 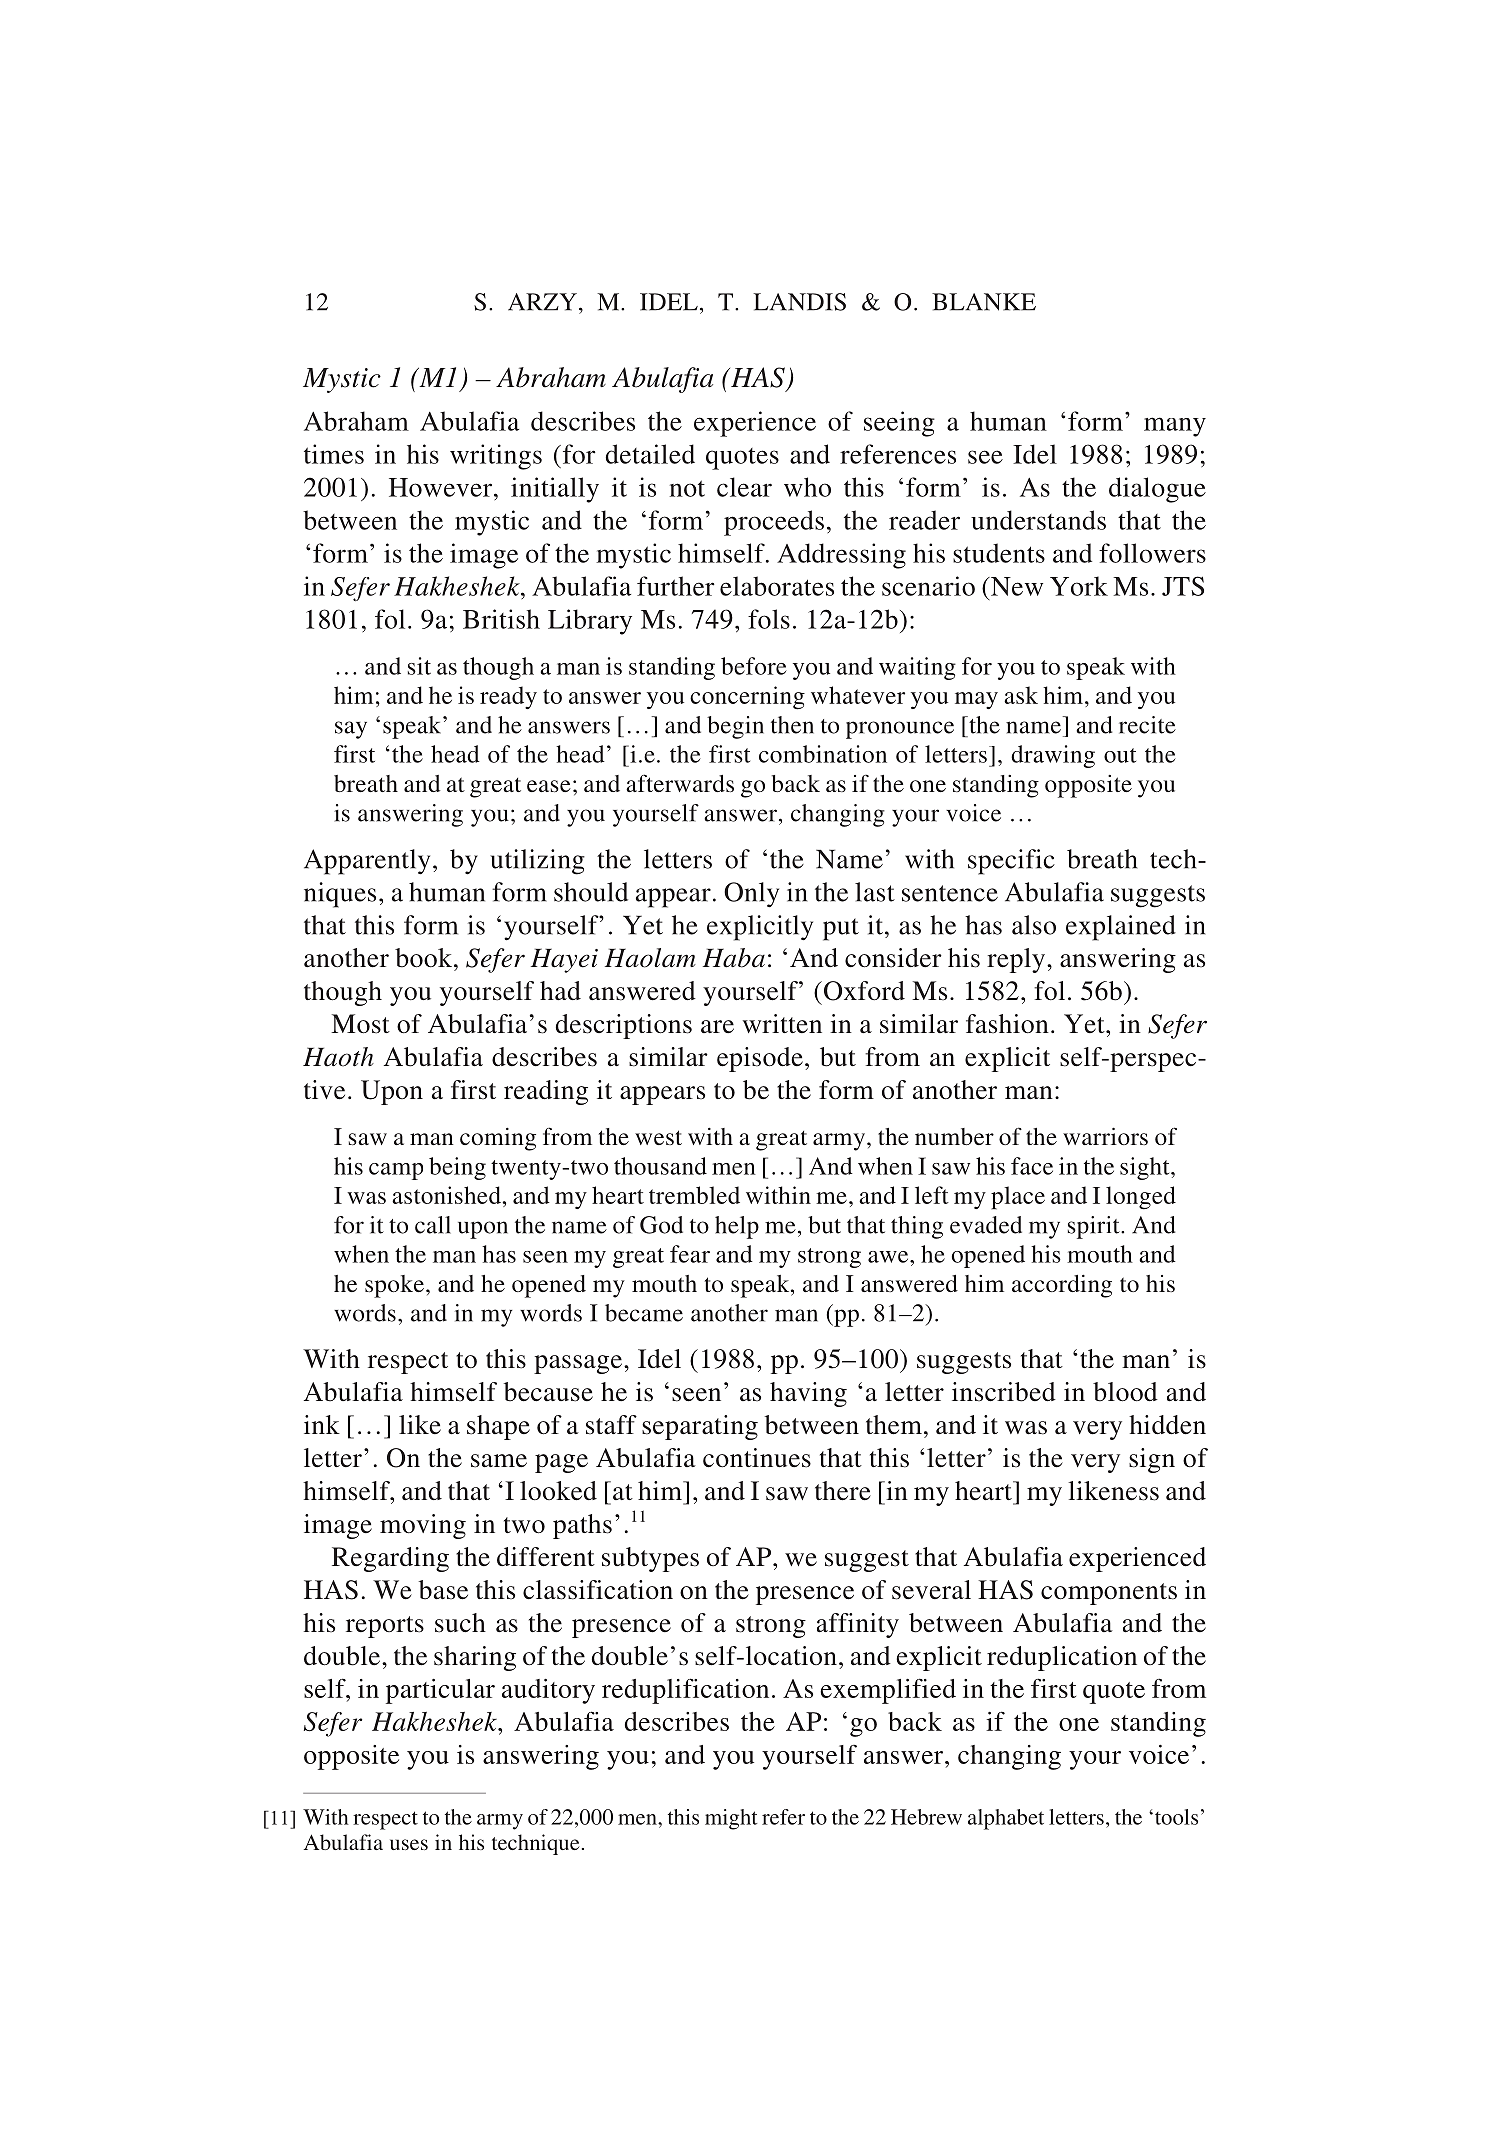 I want to click on uses, so click(x=409, y=1844).
